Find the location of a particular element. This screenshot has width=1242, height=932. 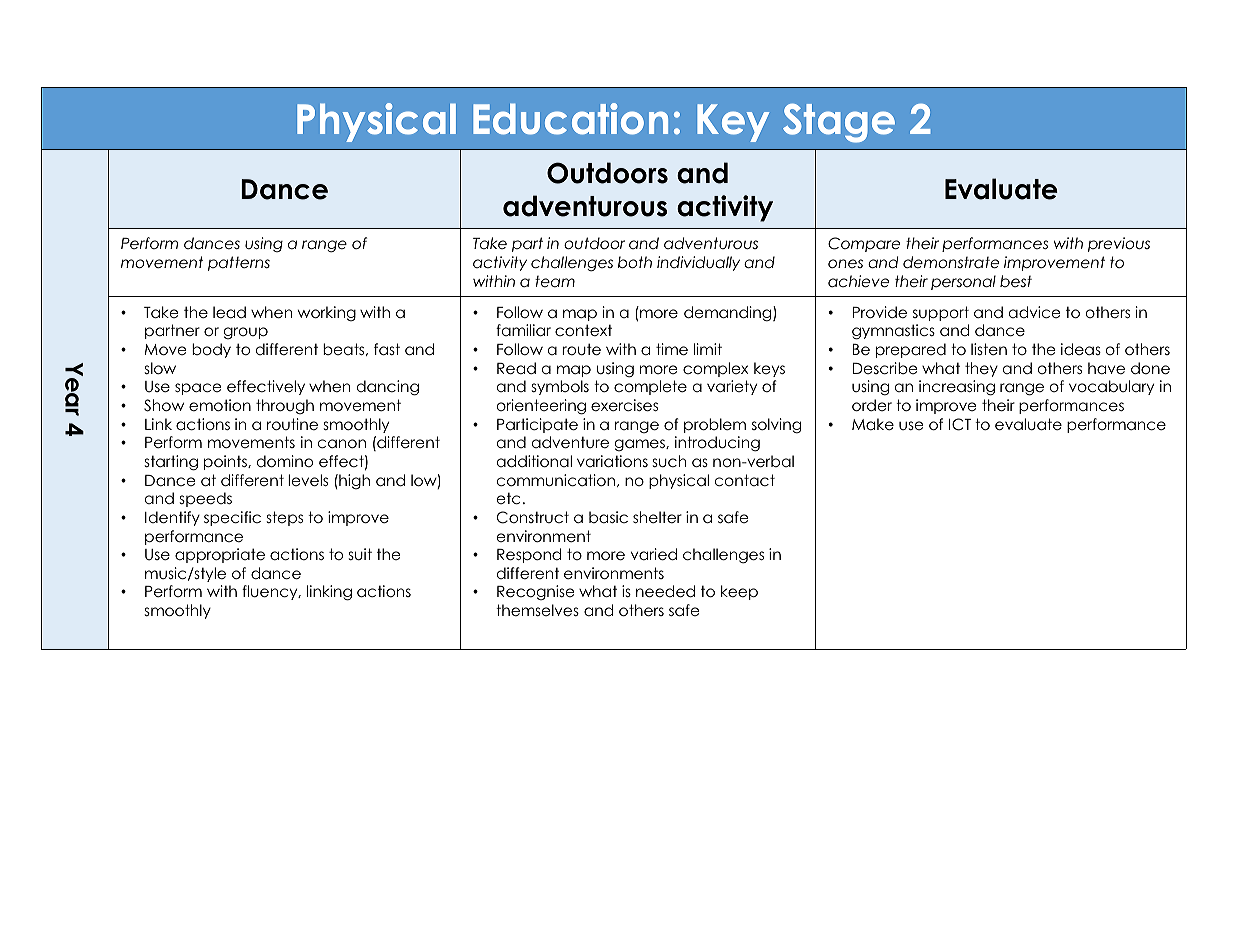

such is located at coordinates (669, 461).
